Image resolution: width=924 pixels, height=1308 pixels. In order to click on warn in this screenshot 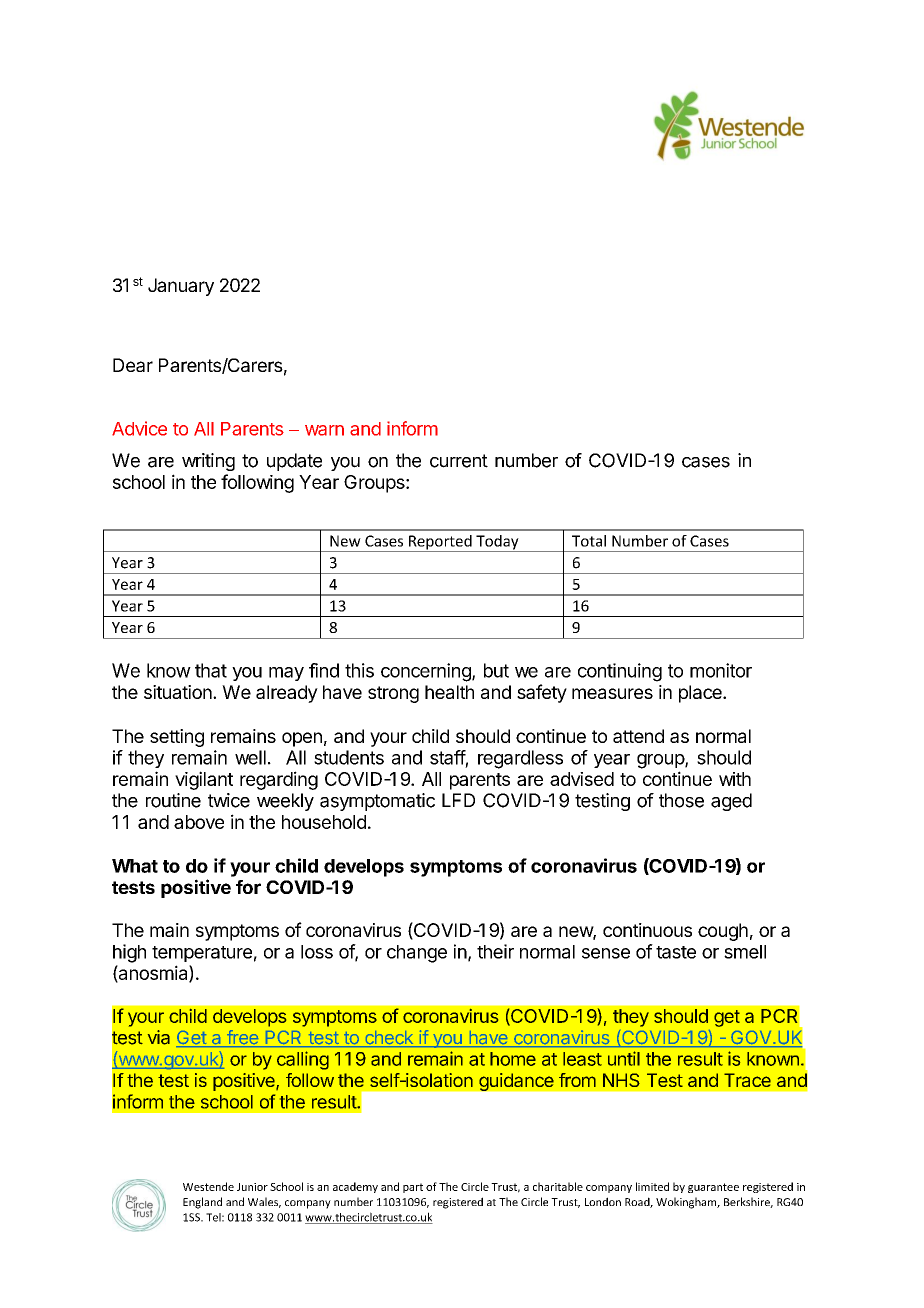, I will do `click(324, 430)`.
